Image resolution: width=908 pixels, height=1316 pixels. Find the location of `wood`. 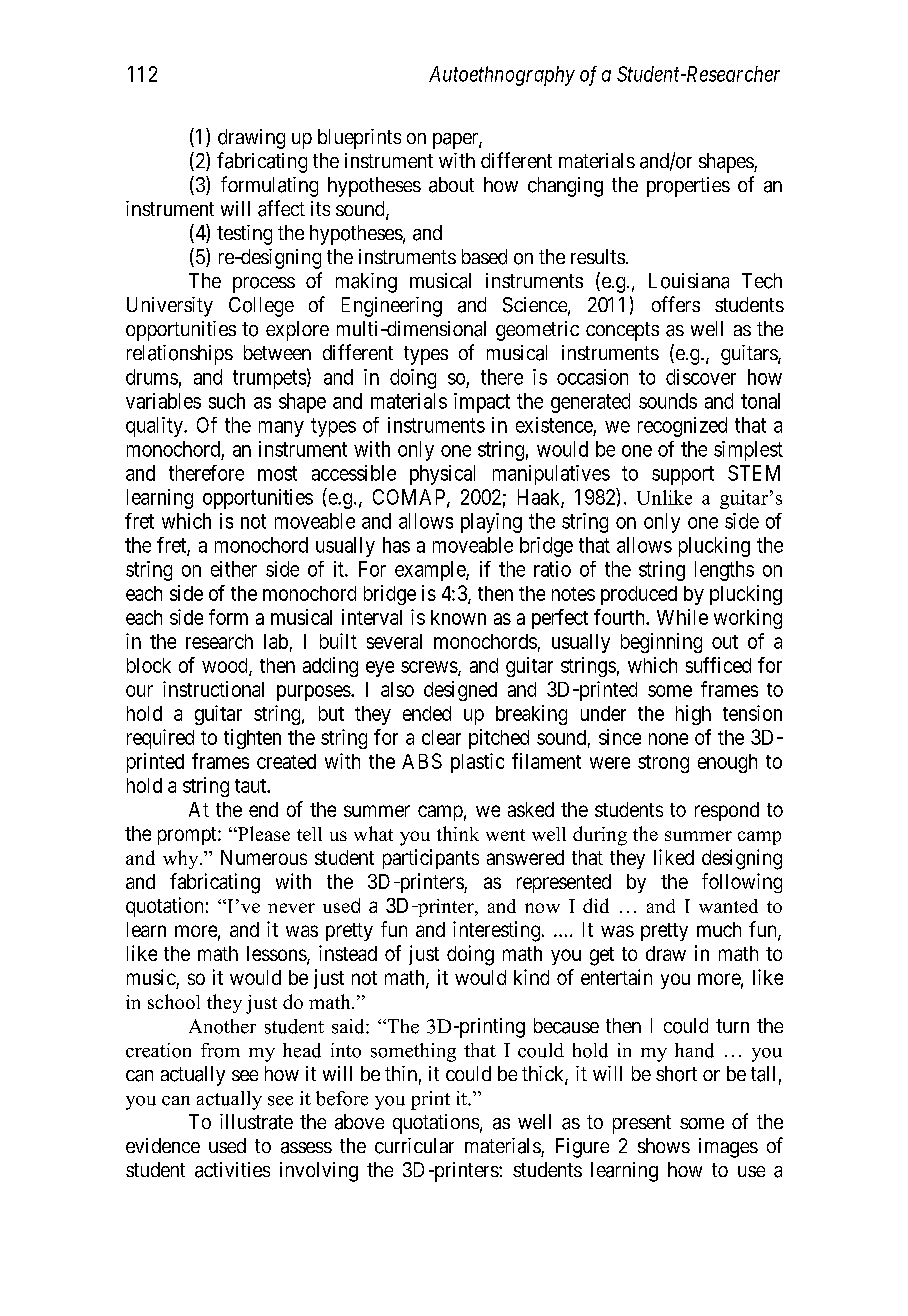

wood is located at coordinates (226, 666).
